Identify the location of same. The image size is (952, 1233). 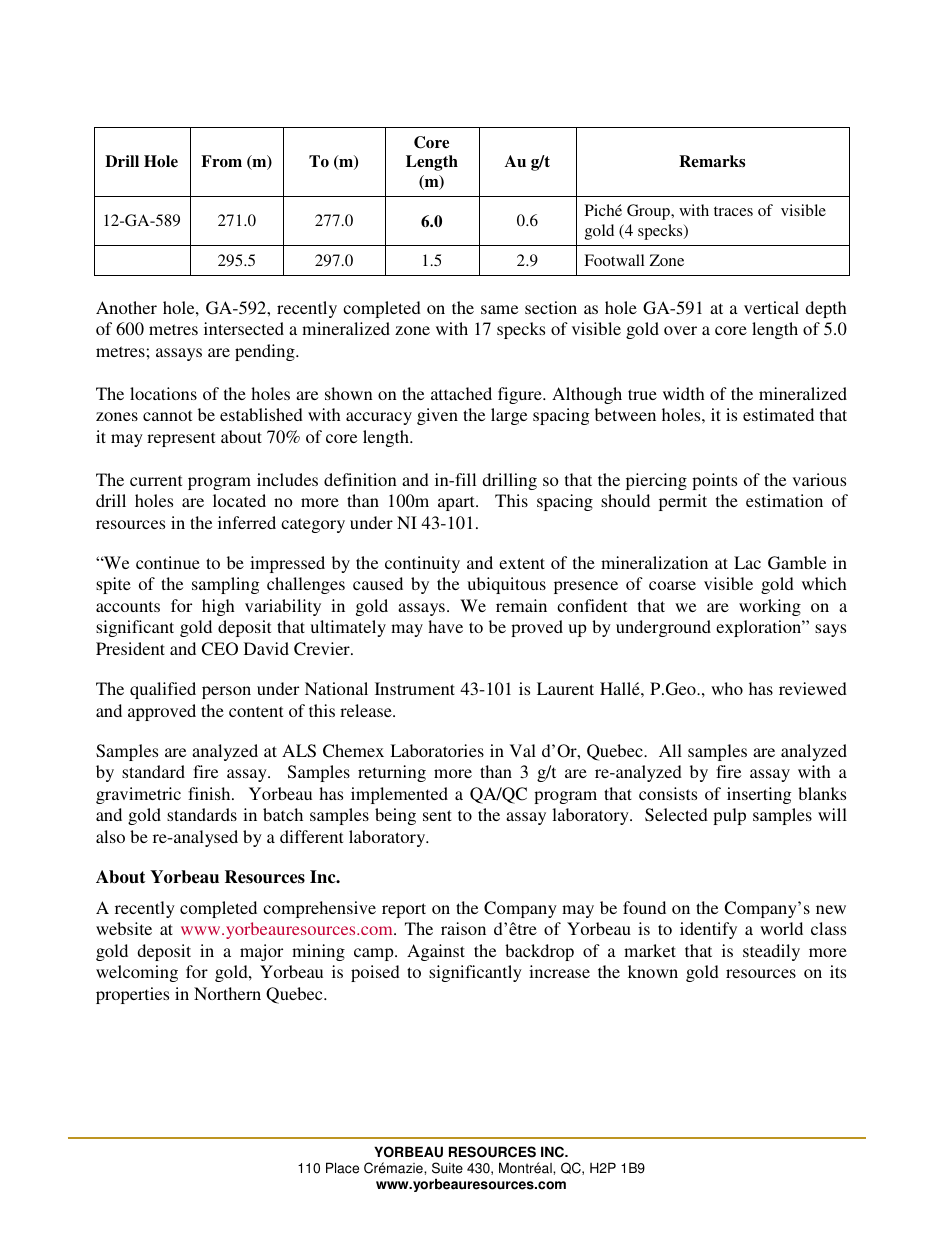
(499, 309).
